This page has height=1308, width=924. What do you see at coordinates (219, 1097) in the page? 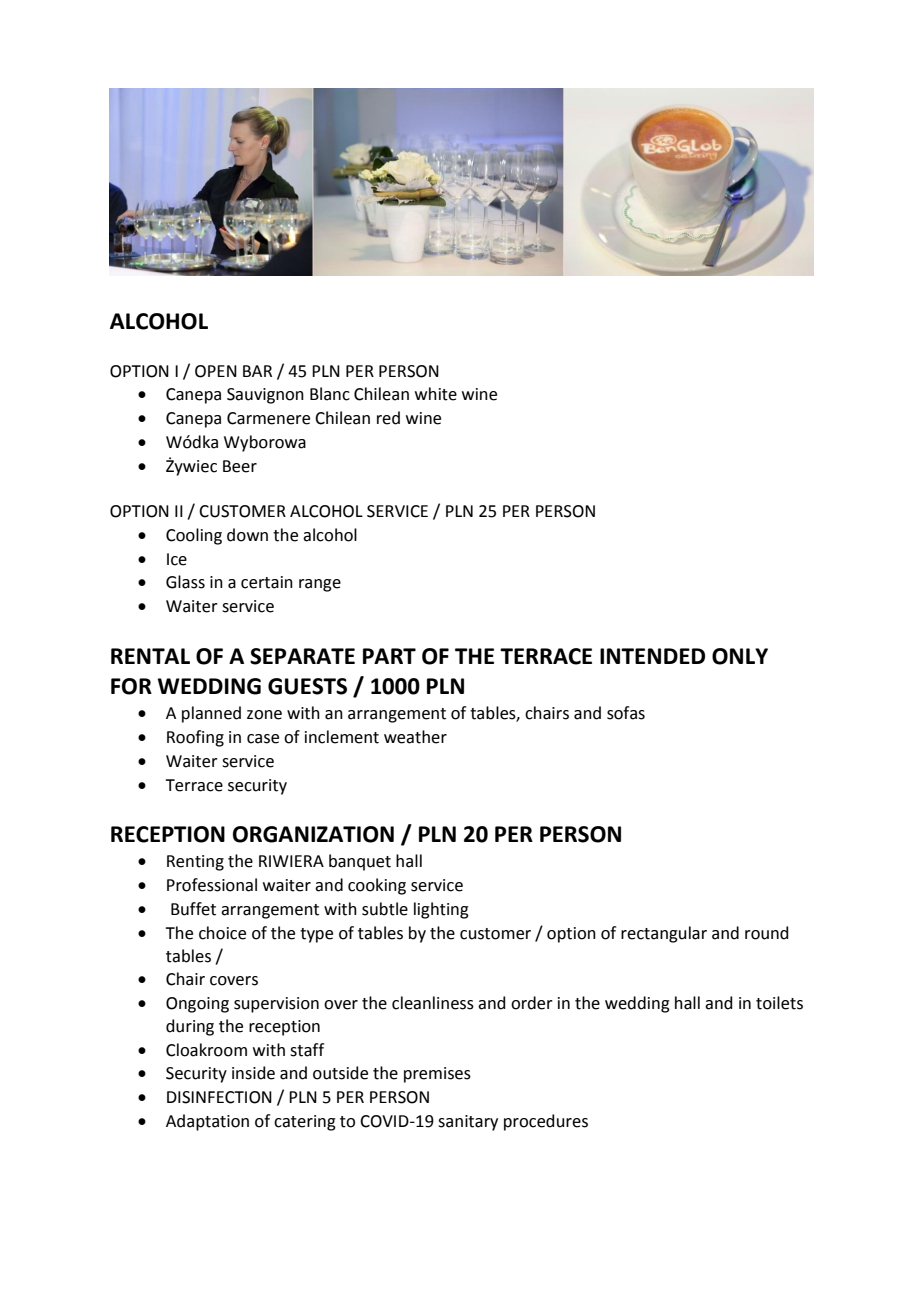
I see `DISINFECTION` at bounding box center [219, 1097].
